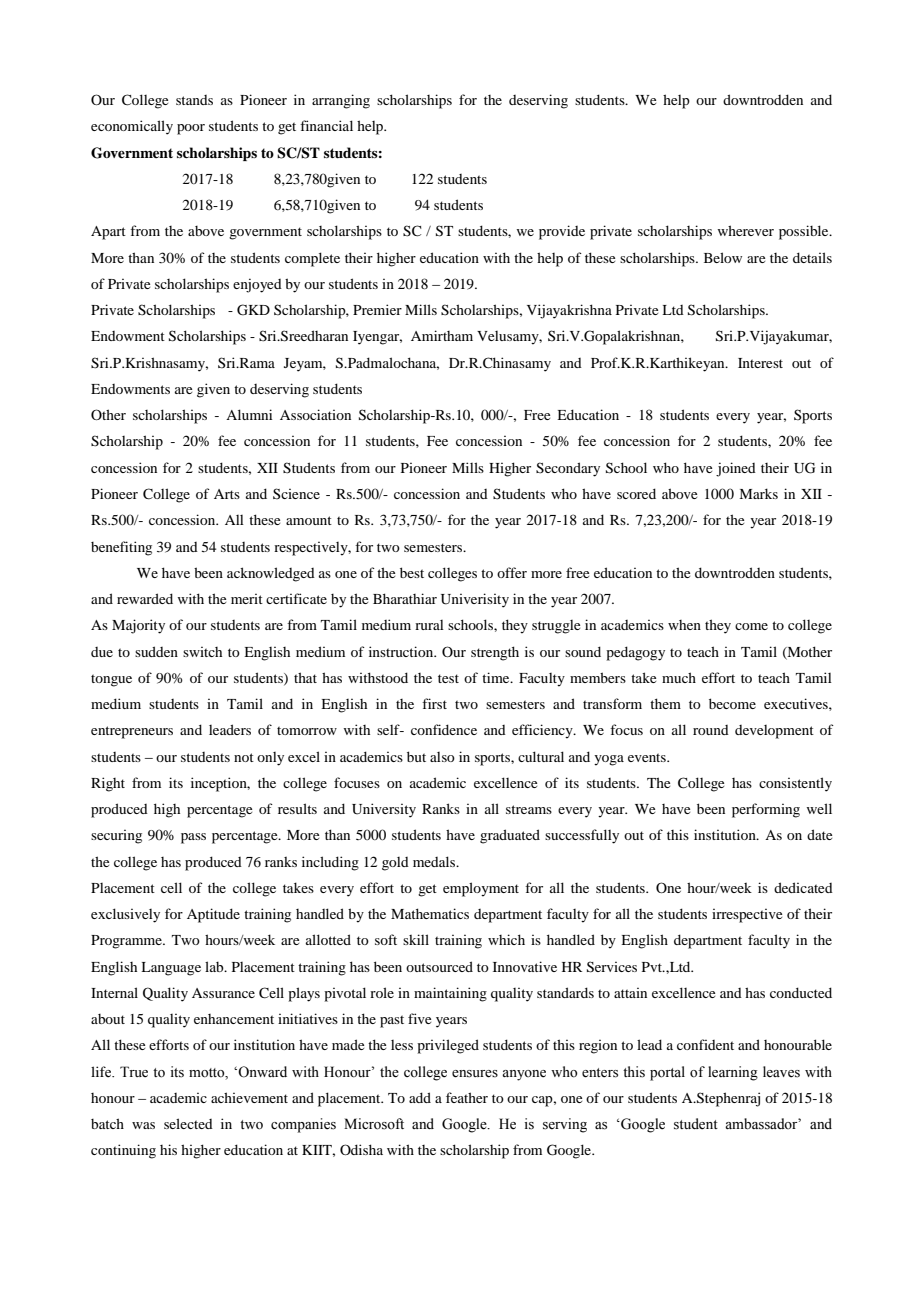 The image size is (924, 1309). What do you see at coordinates (420, 1097) in the document?
I see `add` at bounding box center [420, 1097].
